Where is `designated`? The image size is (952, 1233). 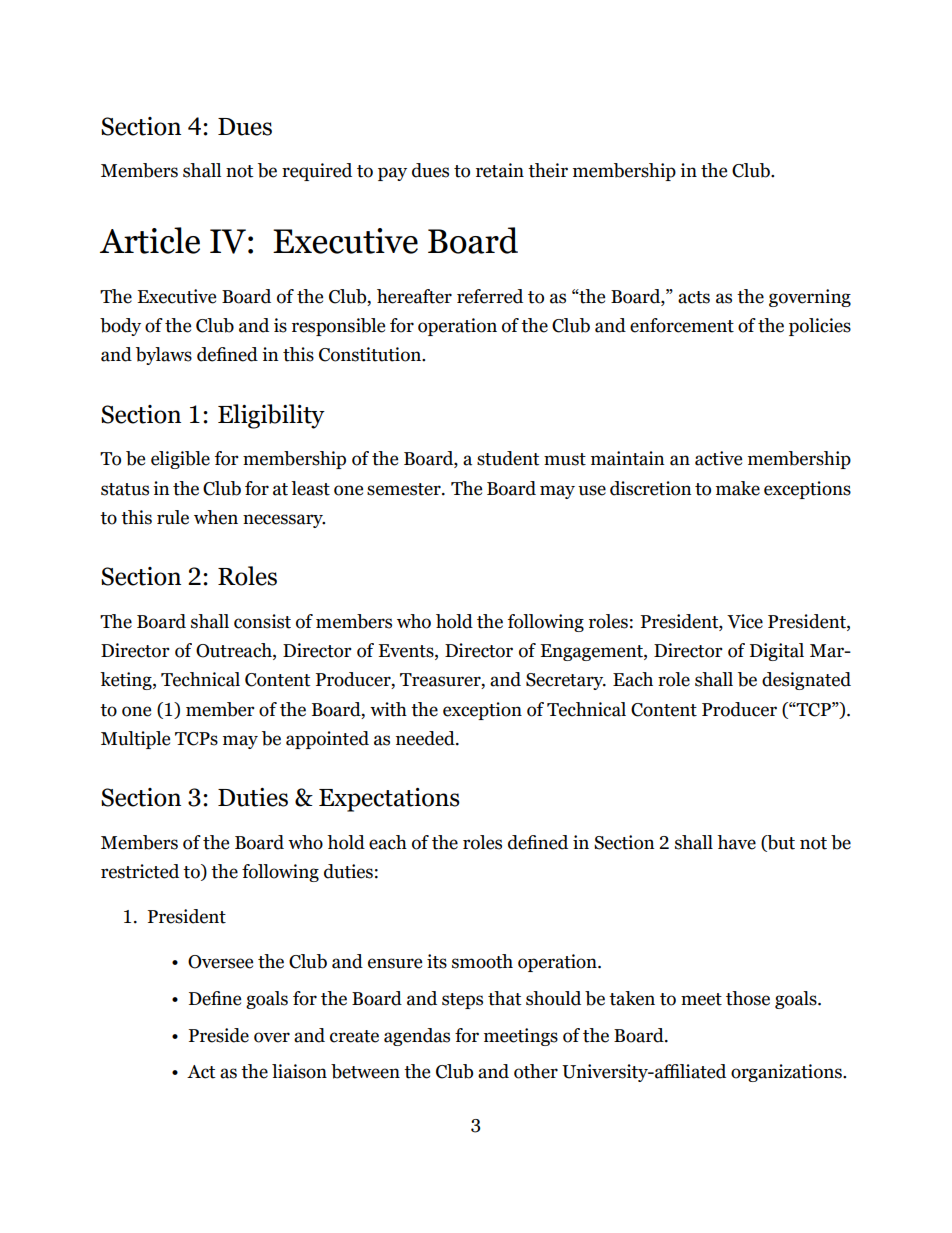
designated is located at coordinates (806, 681).
